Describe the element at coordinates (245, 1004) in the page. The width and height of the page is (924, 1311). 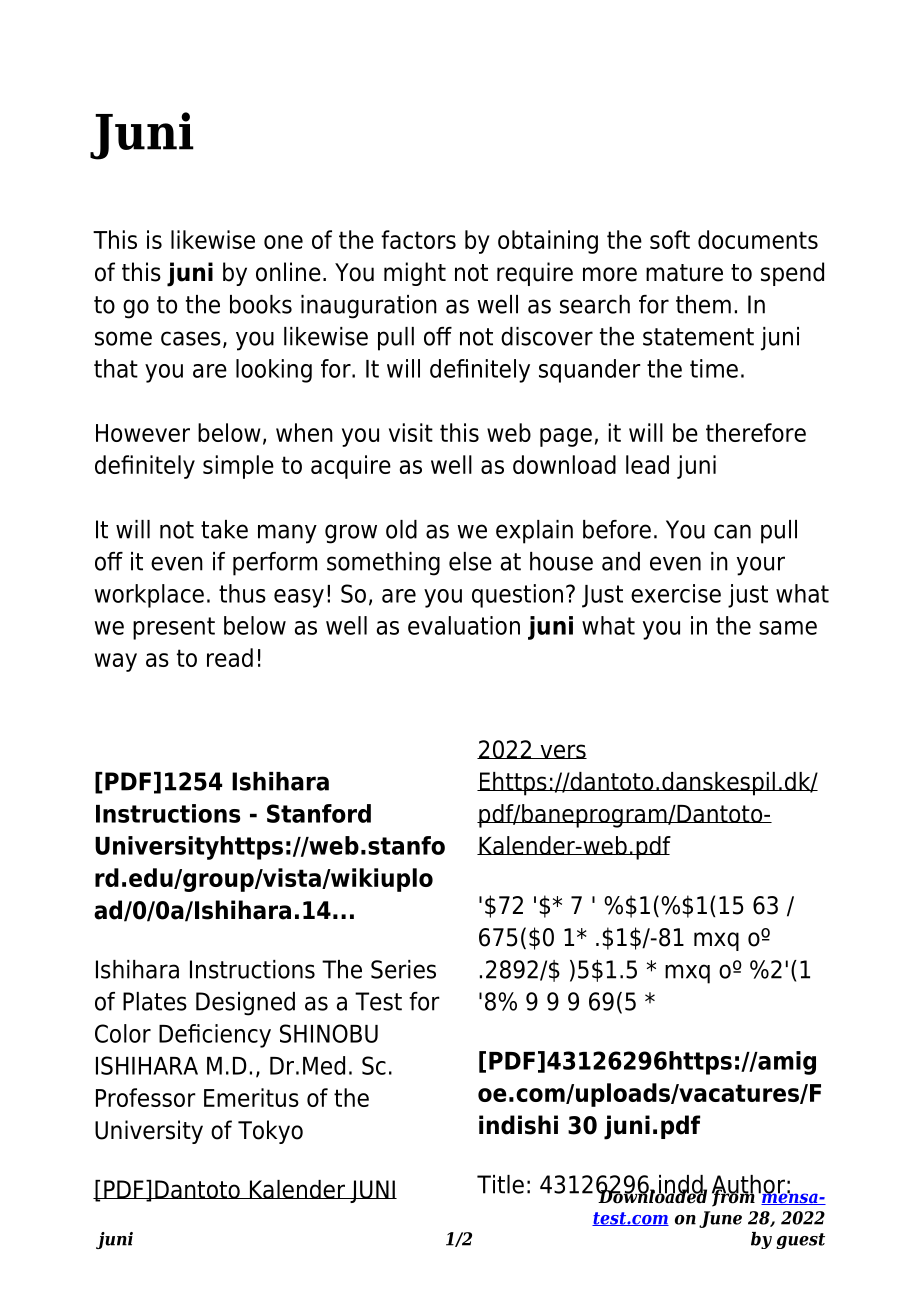
I see `Designed` at that location.
